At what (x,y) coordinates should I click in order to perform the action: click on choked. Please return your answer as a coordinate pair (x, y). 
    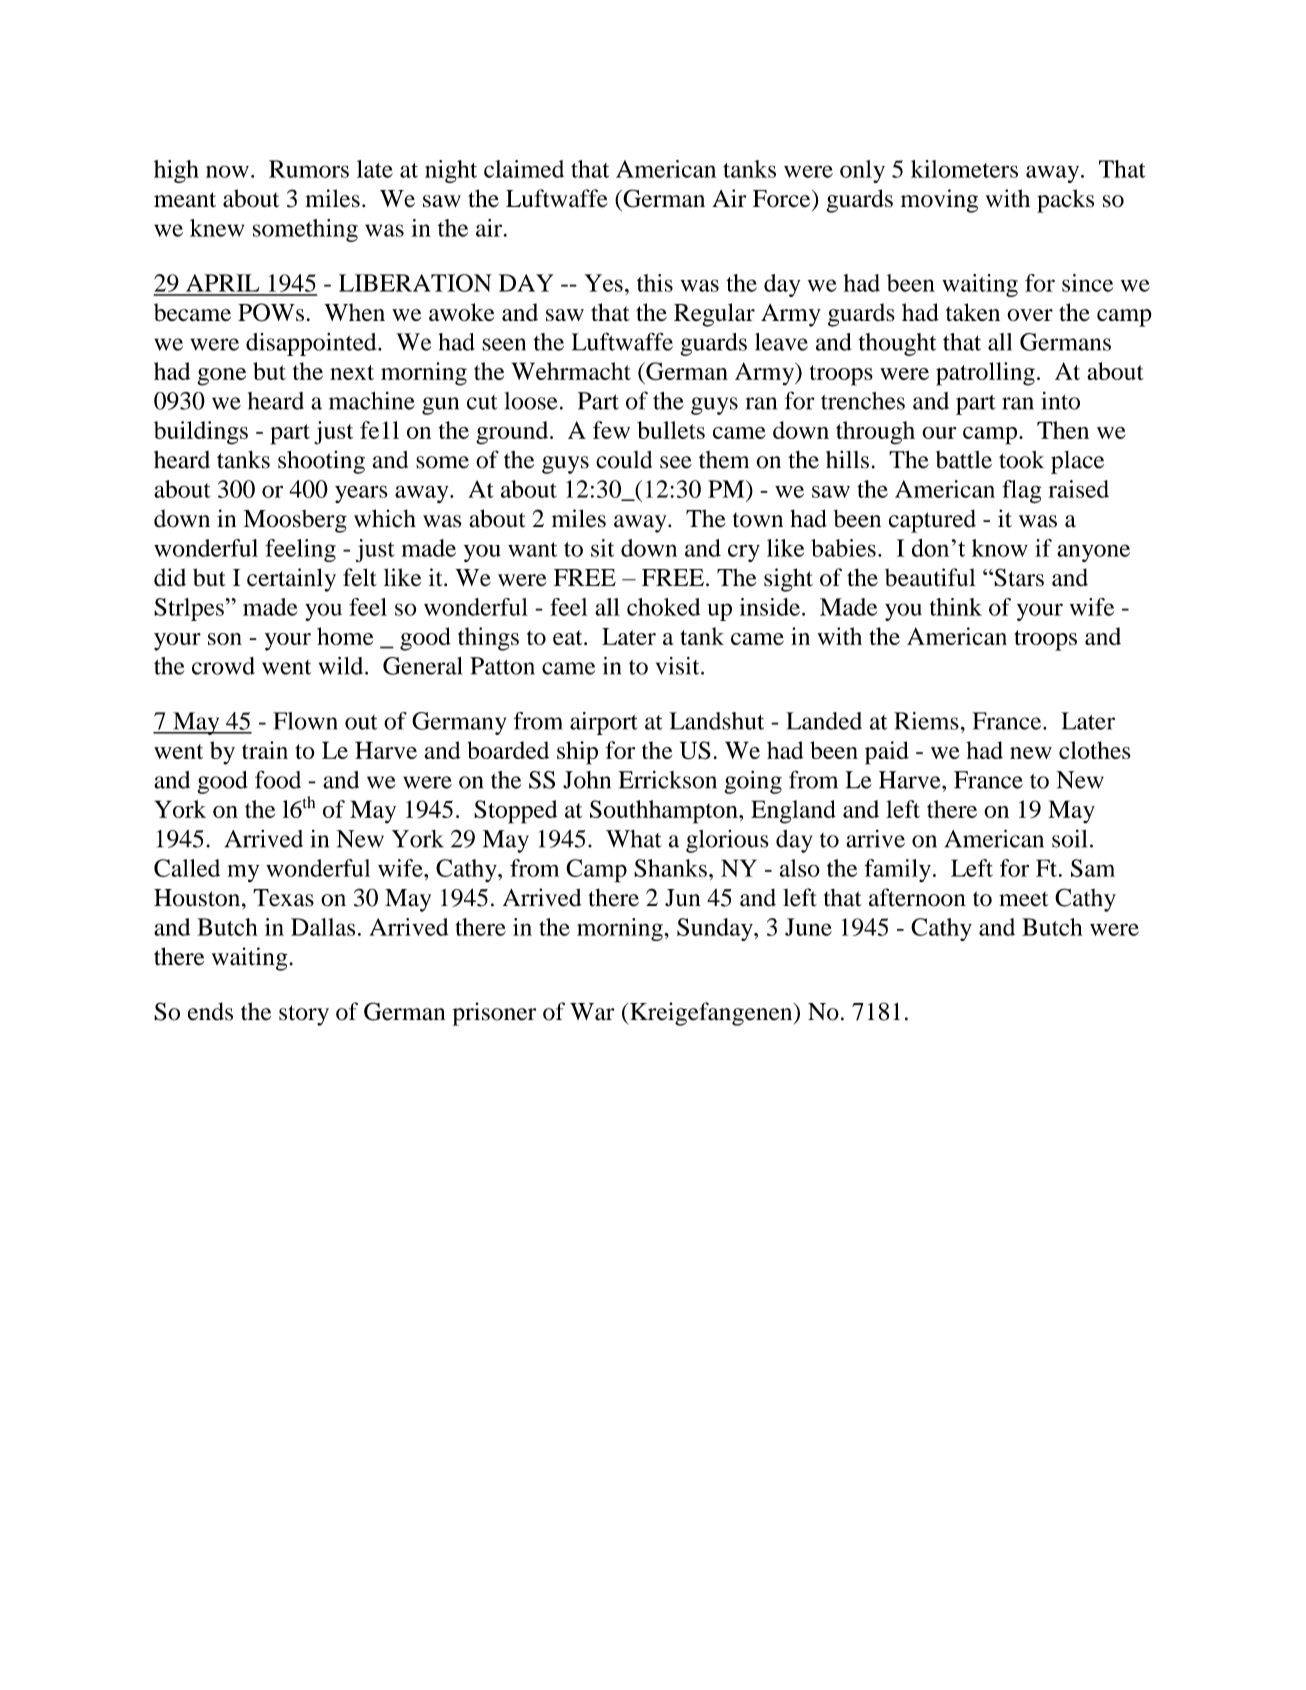
    Looking at the image, I should click on (663, 607).
